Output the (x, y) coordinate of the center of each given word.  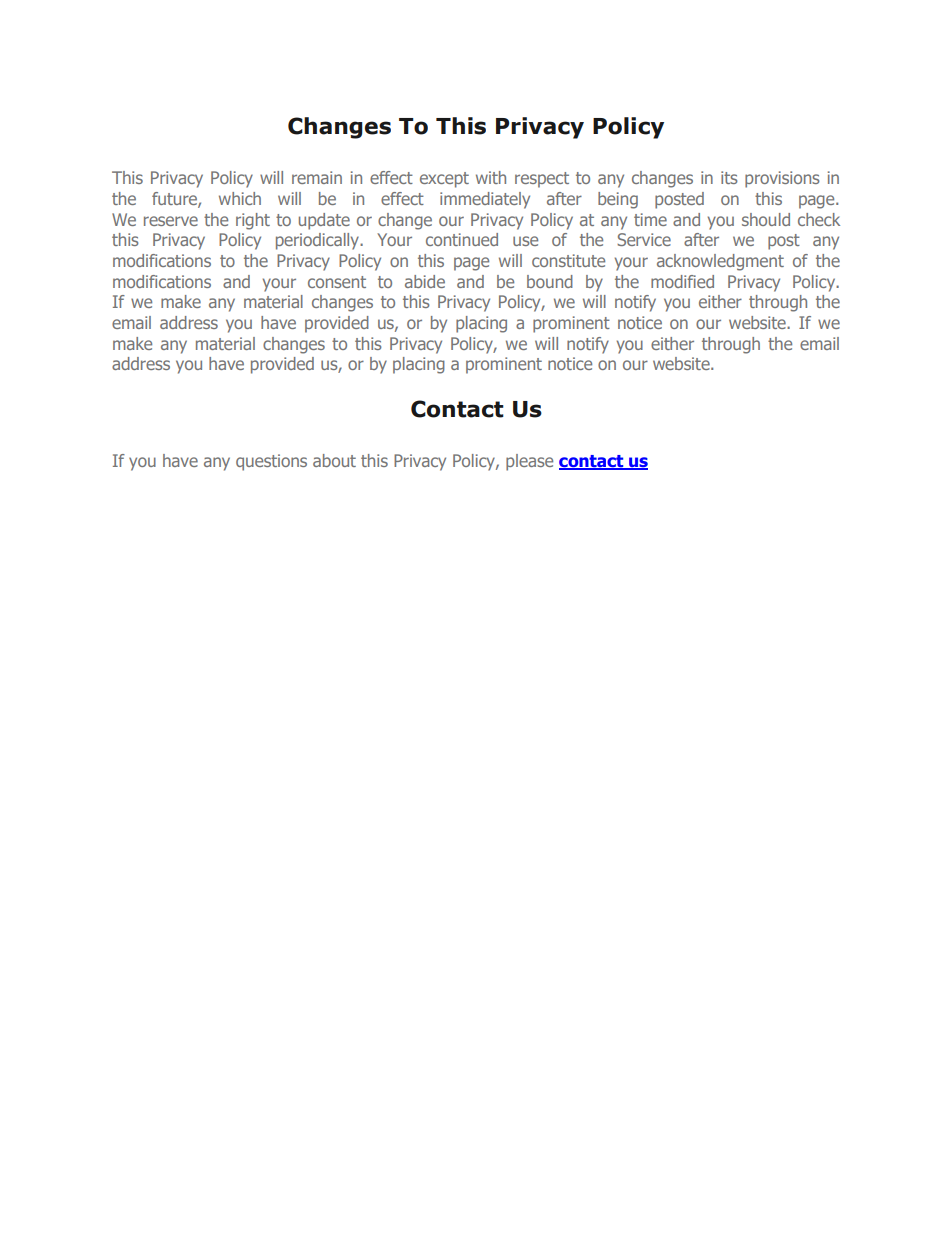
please (529, 462)
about (334, 460)
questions (271, 462)
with (491, 177)
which (240, 198)
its (729, 177)
